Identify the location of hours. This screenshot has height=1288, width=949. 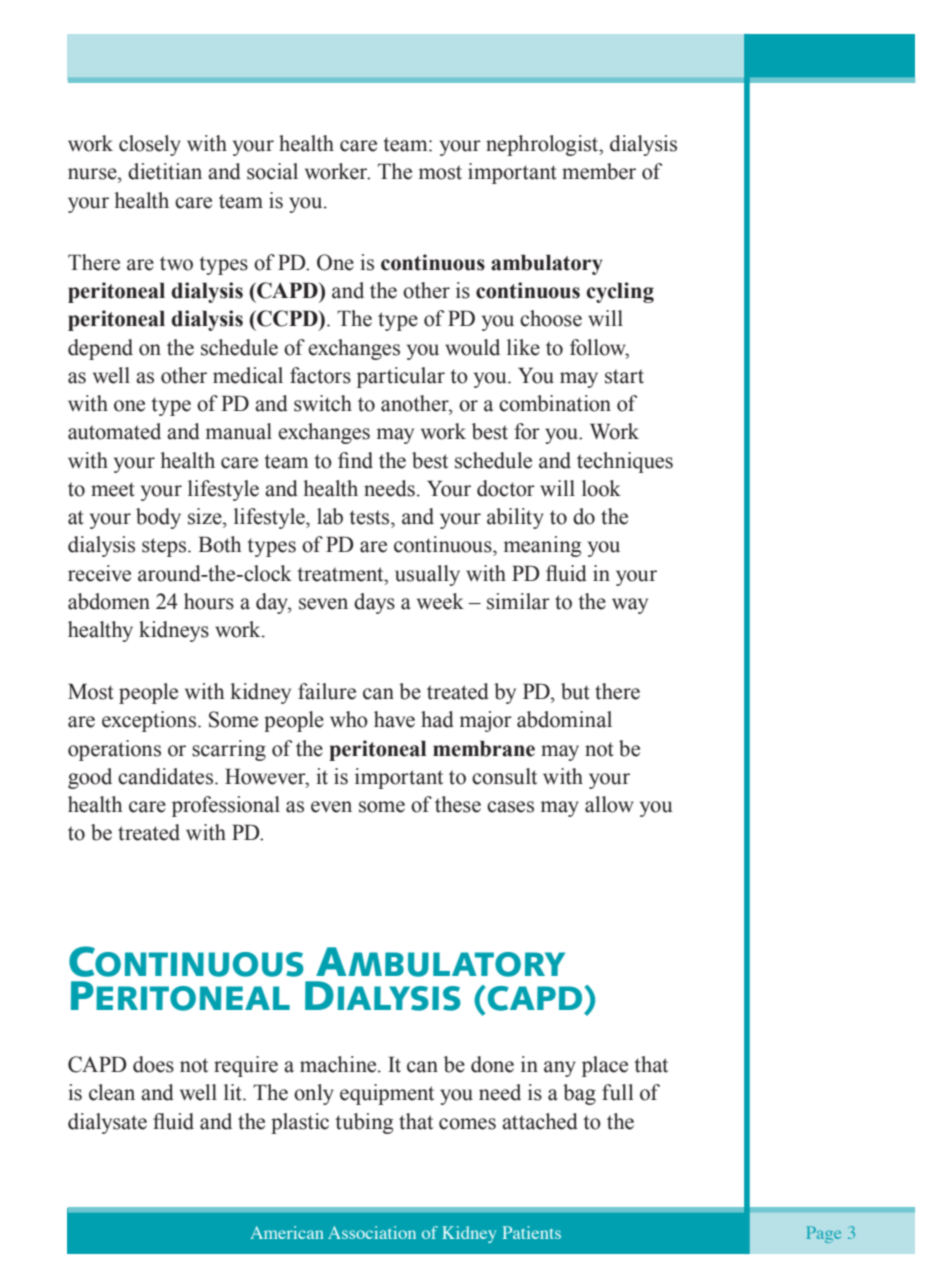
(209, 601).
